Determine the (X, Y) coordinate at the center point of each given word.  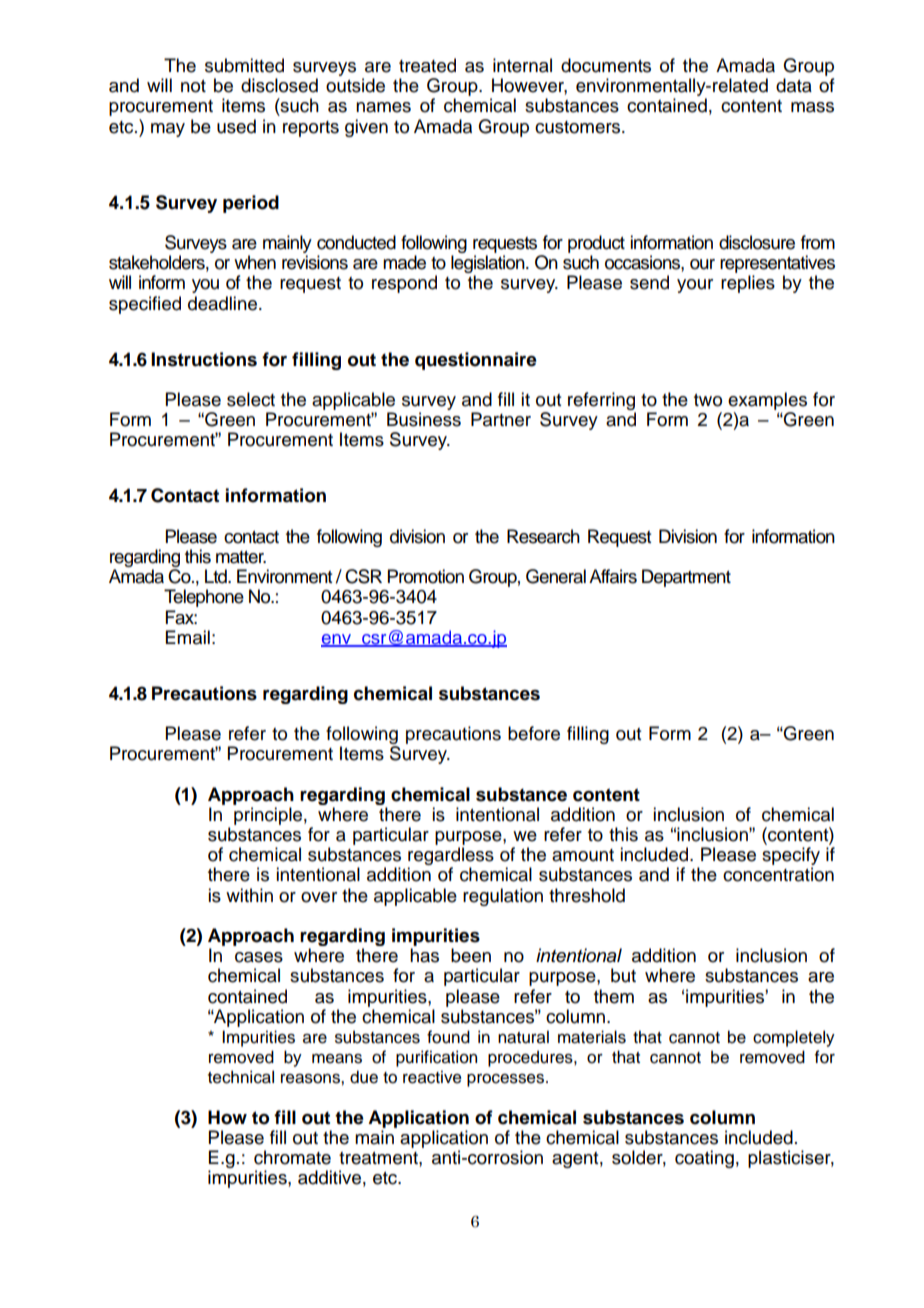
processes (507, 1080)
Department (686, 578)
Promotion (426, 576)
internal (522, 65)
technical (241, 1077)
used (236, 126)
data (794, 85)
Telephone (204, 598)
